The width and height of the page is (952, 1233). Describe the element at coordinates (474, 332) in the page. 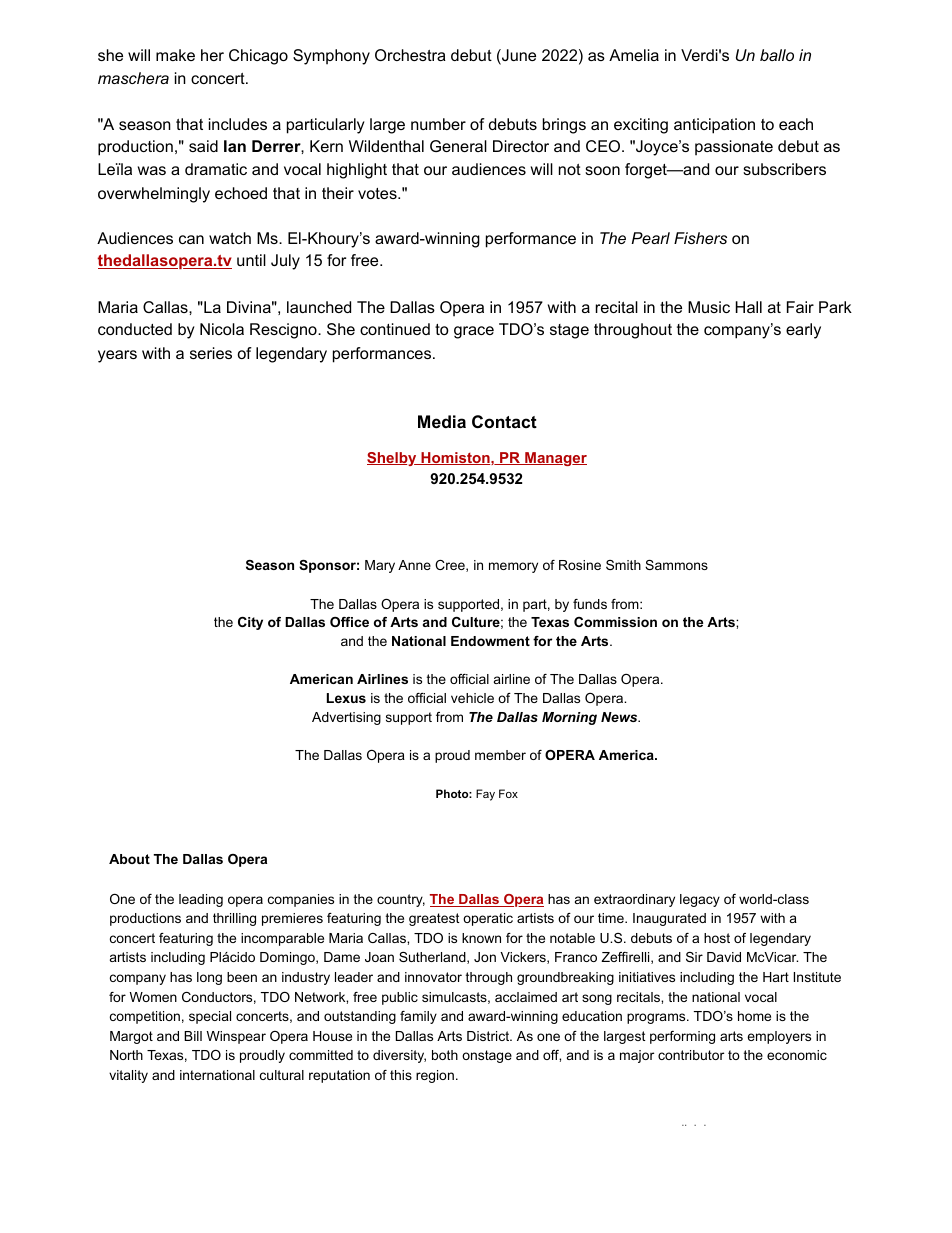

I see `grace` at that location.
